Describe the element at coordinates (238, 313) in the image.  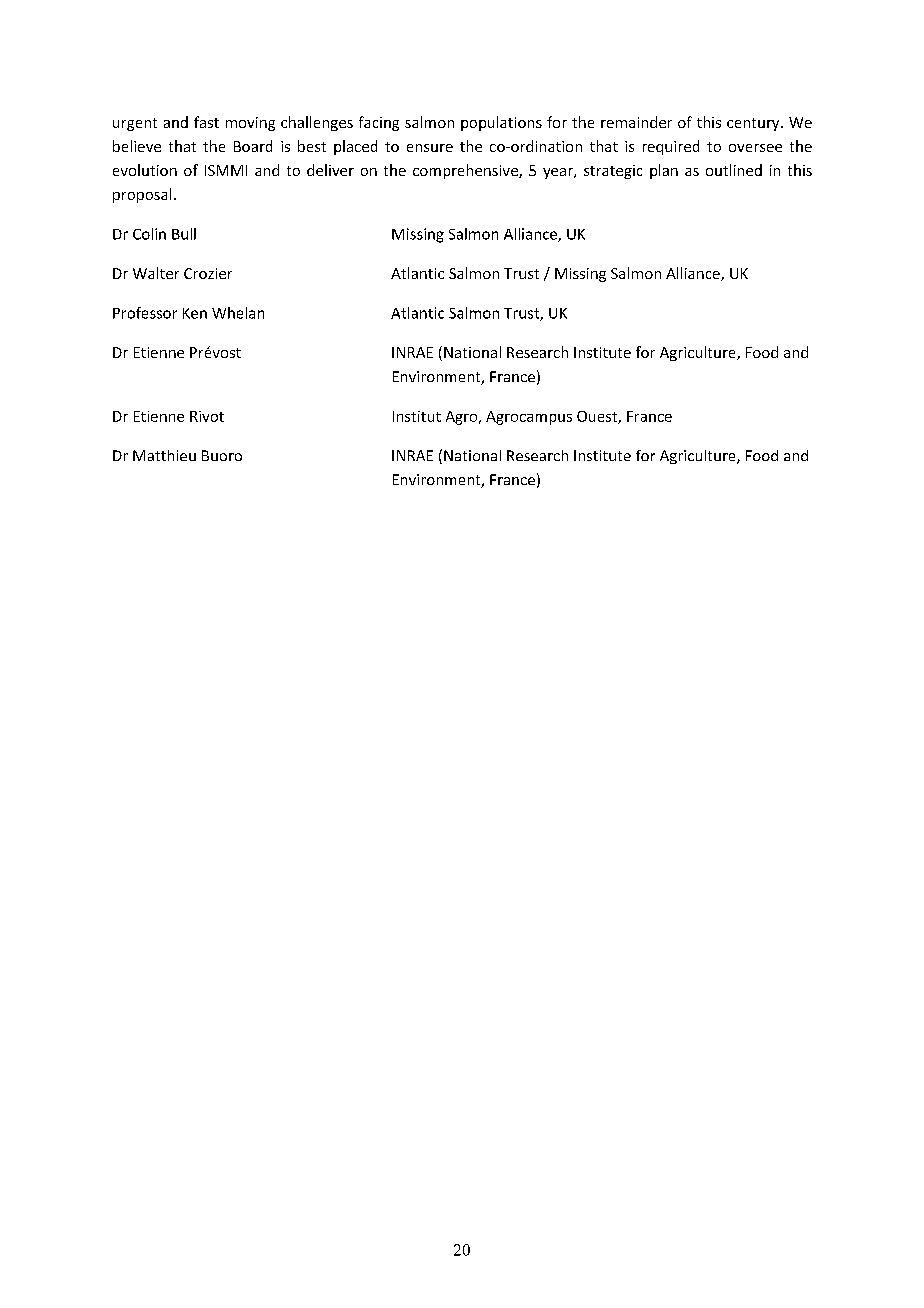
I see `Whelan` at that location.
